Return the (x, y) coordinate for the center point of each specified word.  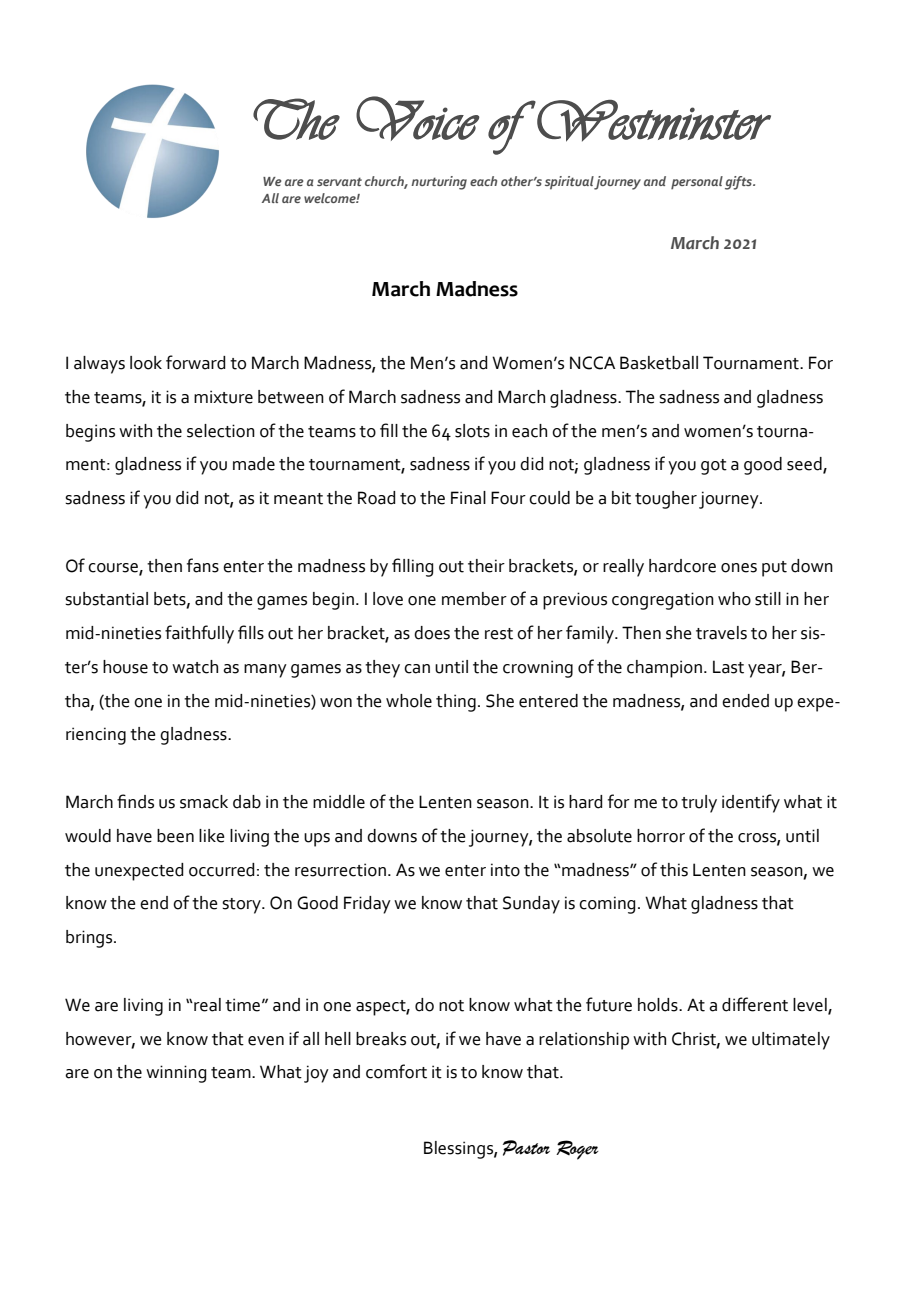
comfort (396, 1071)
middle (339, 802)
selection (221, 431)
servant (339, 181)
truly (699, 804)
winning (176, 1074)
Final (468, 498)
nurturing (439, 183)
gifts (739, 183)
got (714, 467)
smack (204, 802)
